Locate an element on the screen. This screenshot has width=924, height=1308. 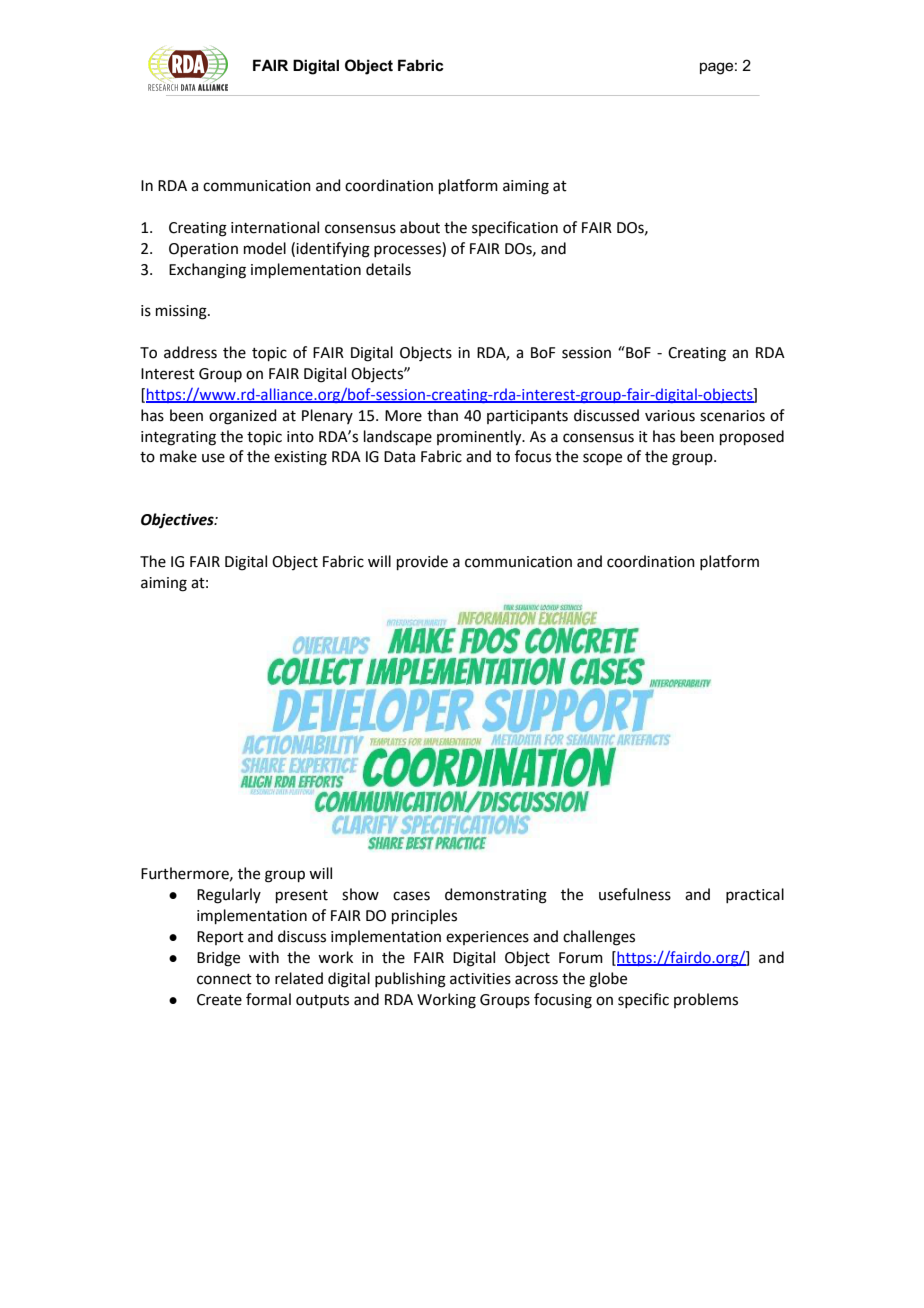
prominently is located at coordinates (480, 438).
